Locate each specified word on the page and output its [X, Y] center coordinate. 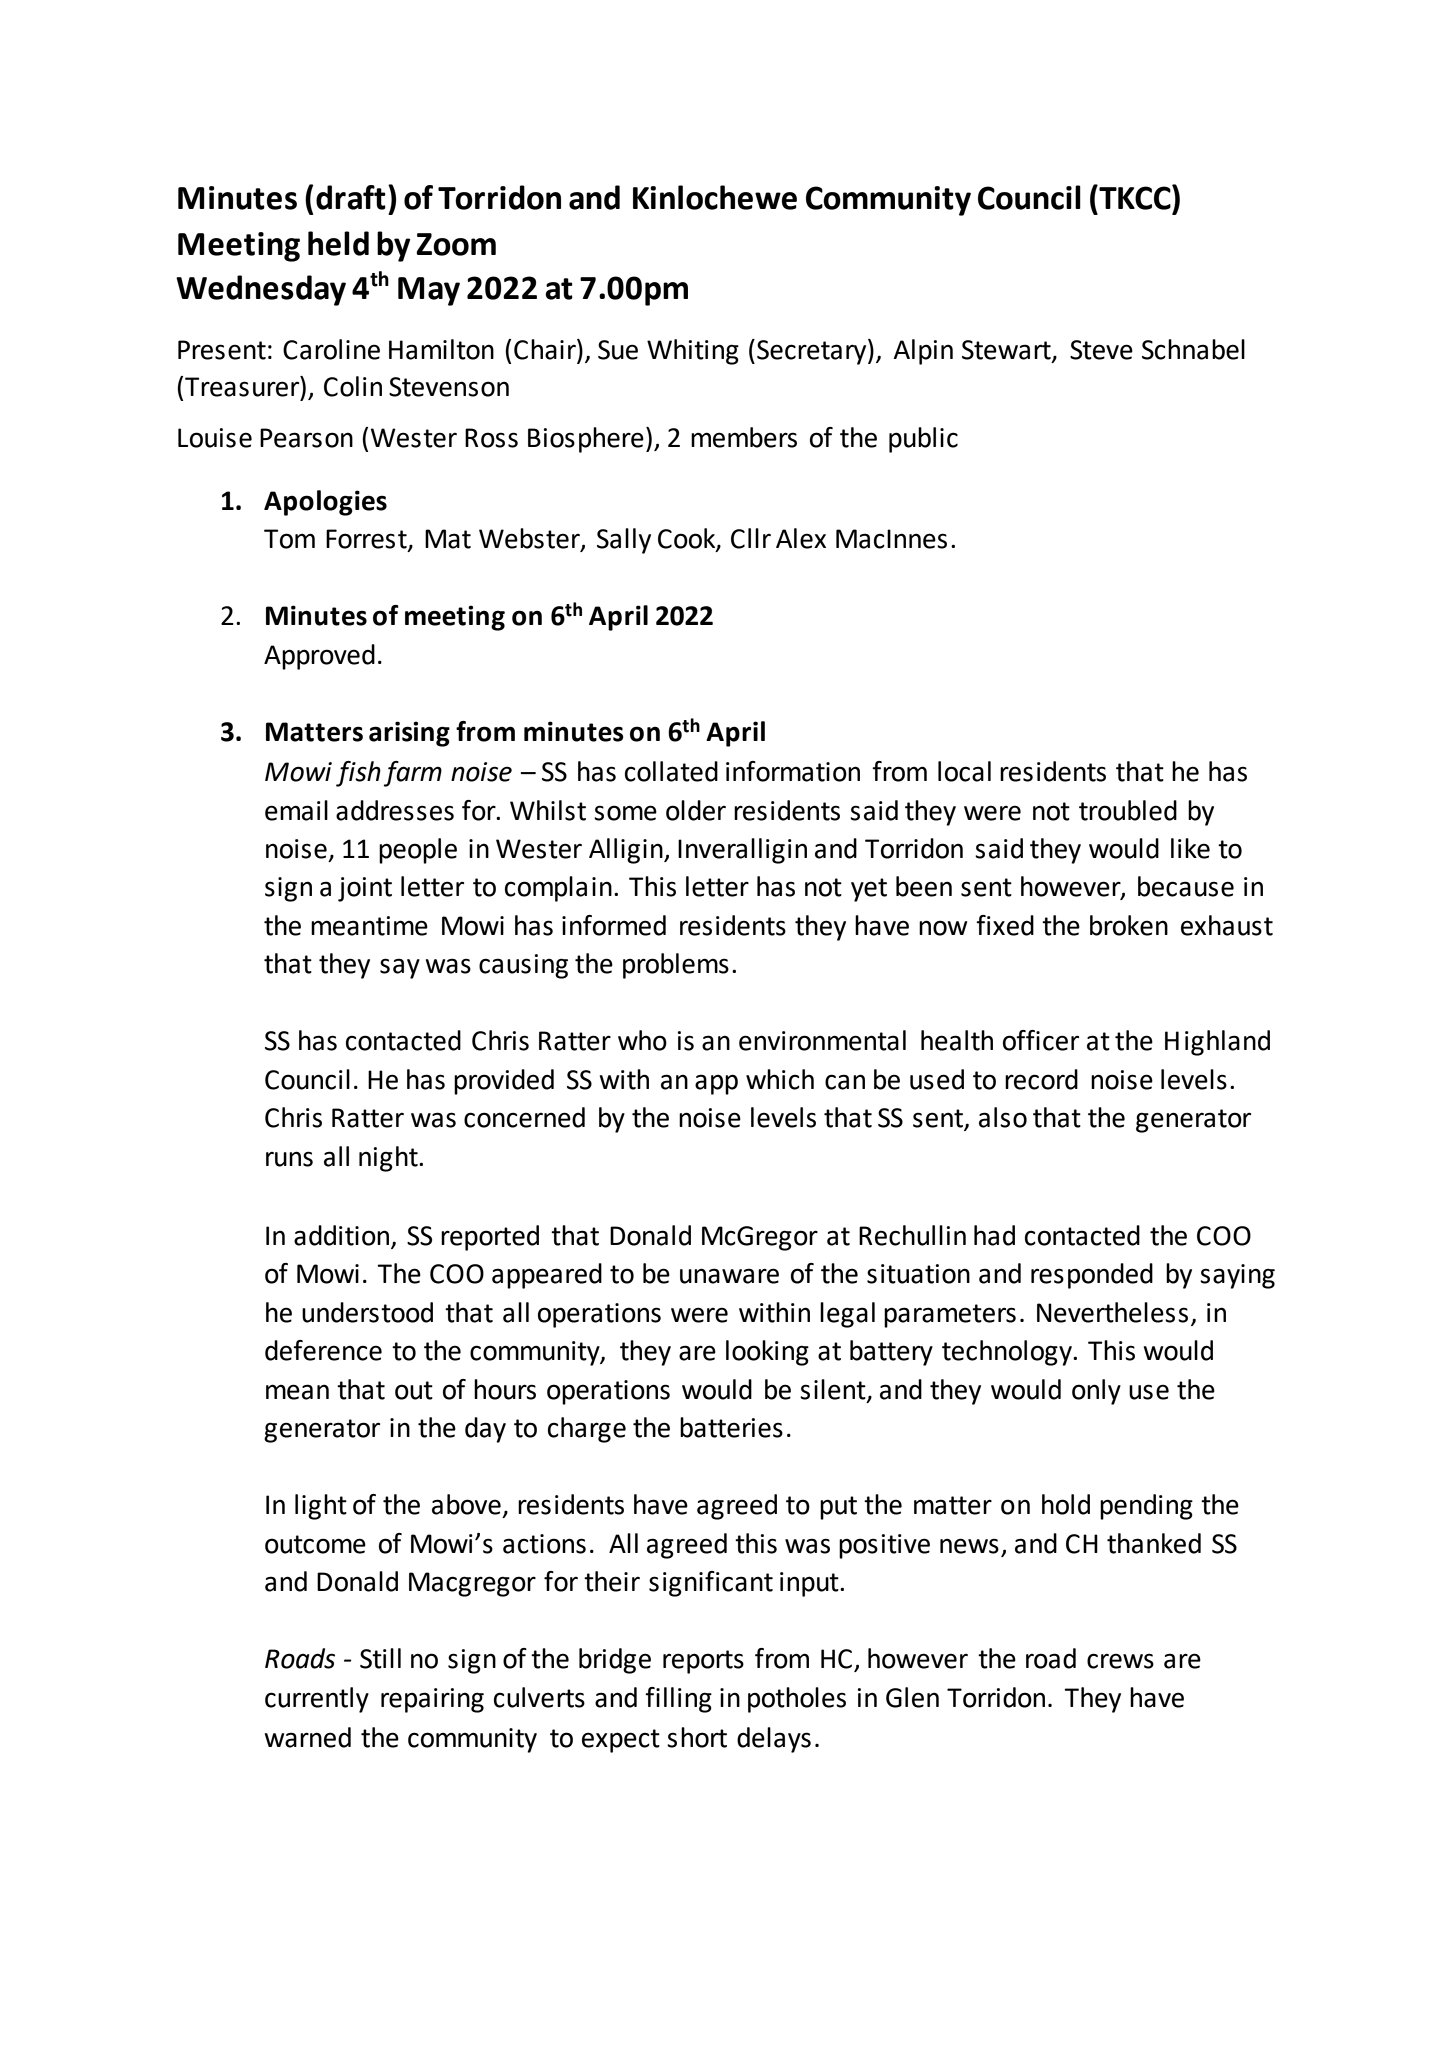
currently [317, 1700]
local [964, 771]
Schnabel [1193, 349]
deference [323, 1350]
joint [365, 889]
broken [1129, 925]
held [338, 243]
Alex [801, 538]
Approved [319, 657]
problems [676, 966]
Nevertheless [1112, 1312]
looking [767, 1353]
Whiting [693, 352]
